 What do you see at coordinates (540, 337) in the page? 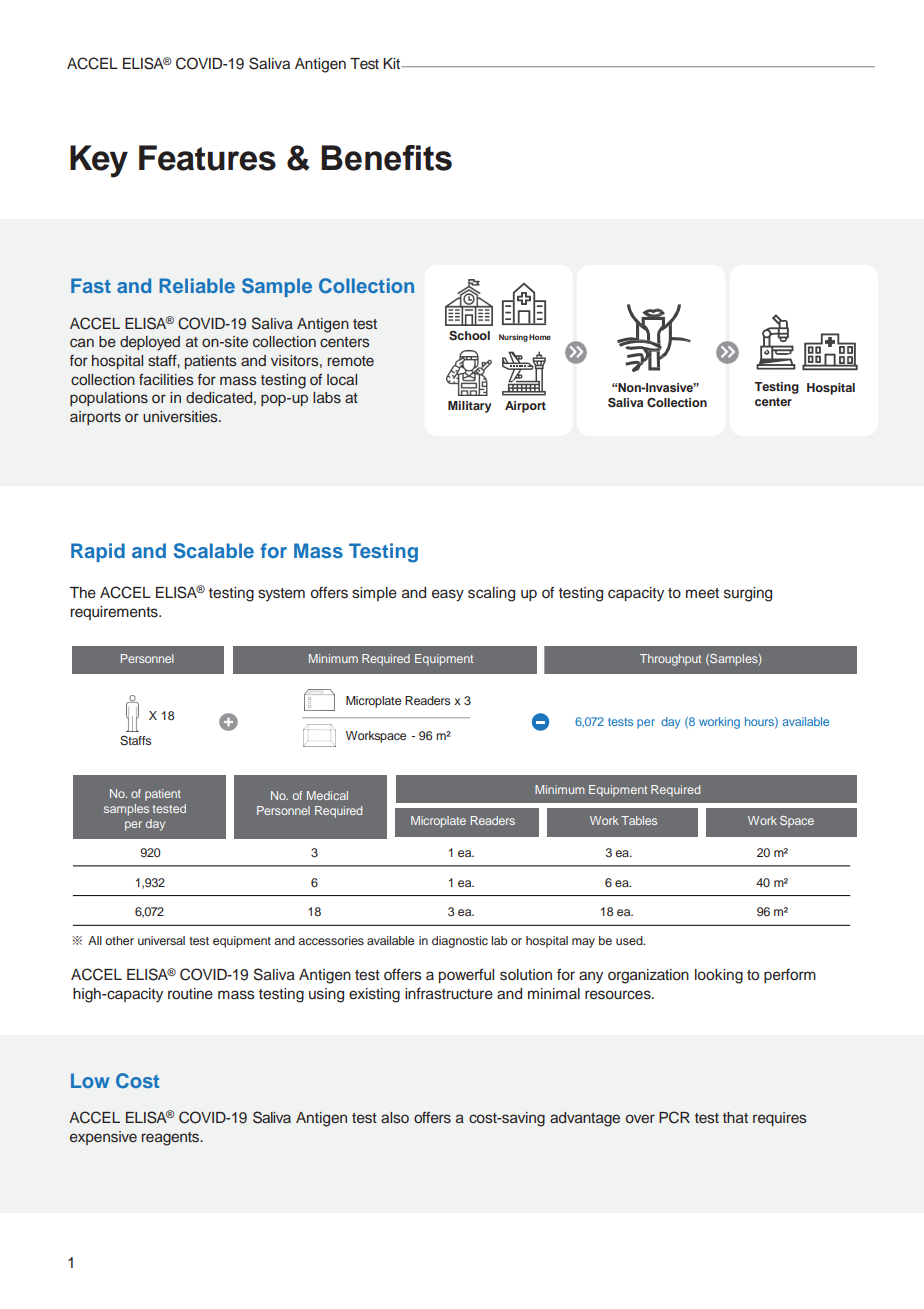
I see `Home` at bounding box center [540, 337].
